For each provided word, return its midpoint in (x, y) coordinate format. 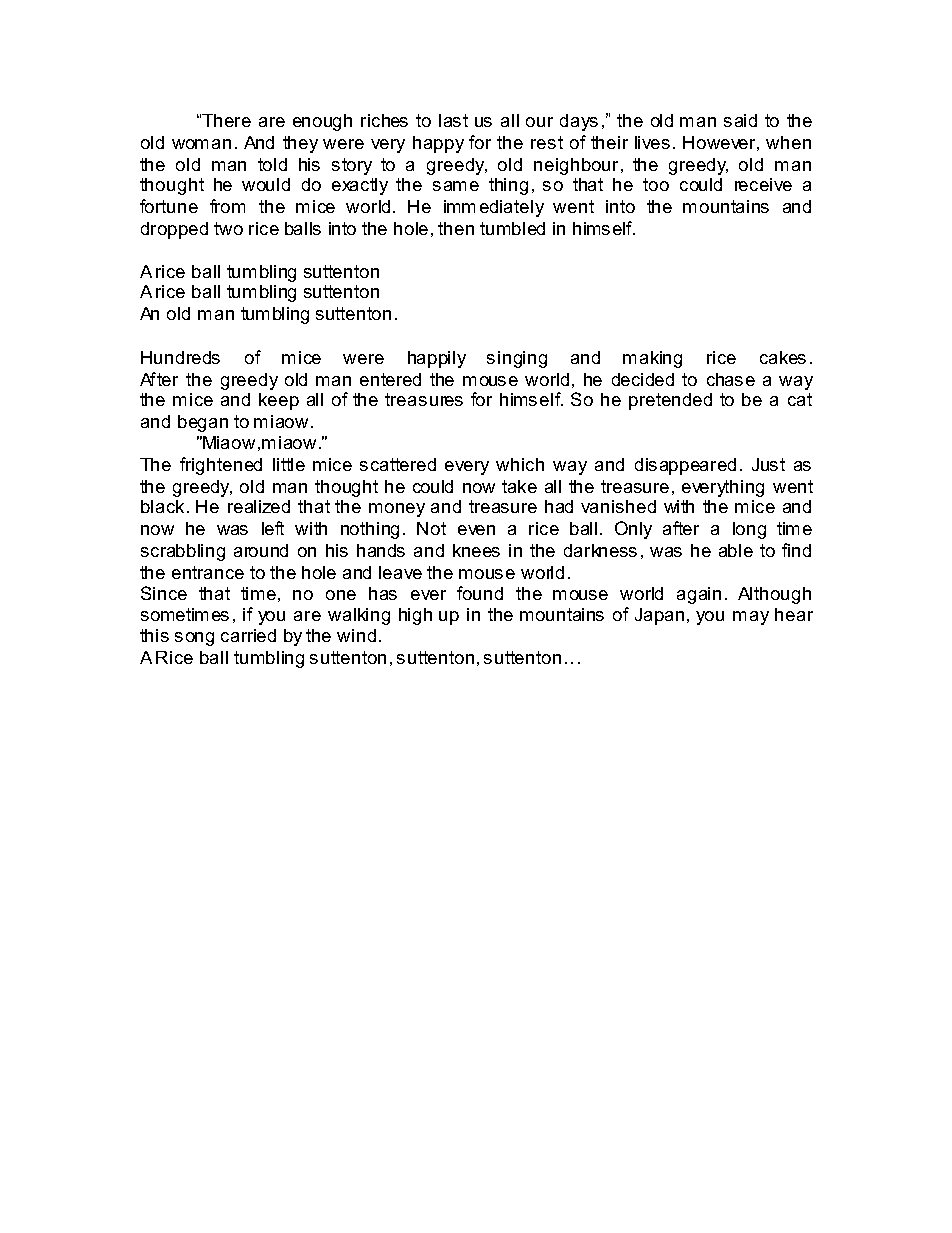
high (415, 616)
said (740, 120)
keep (279, 401)
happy (438, 144)
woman (201, 144)
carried (248, 635)
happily (437, 359)
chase (731, 379)
